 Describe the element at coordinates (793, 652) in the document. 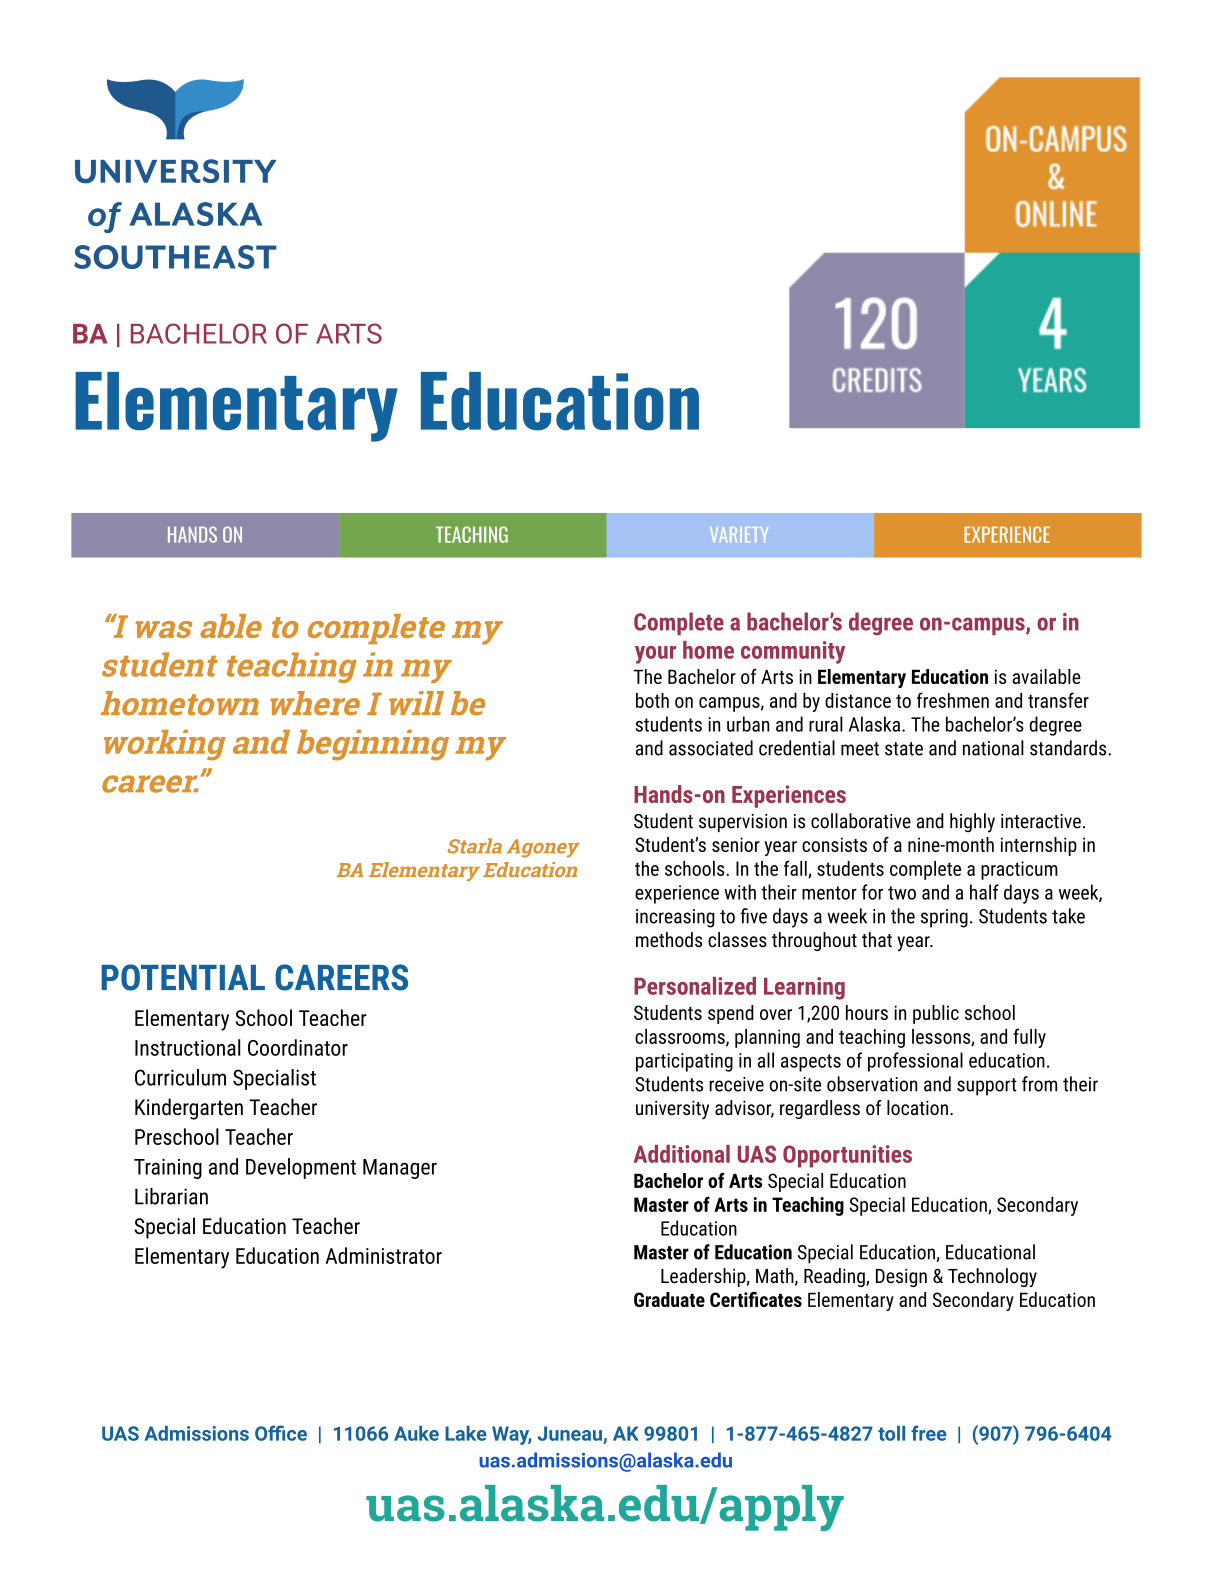

I see `community` at that location.
